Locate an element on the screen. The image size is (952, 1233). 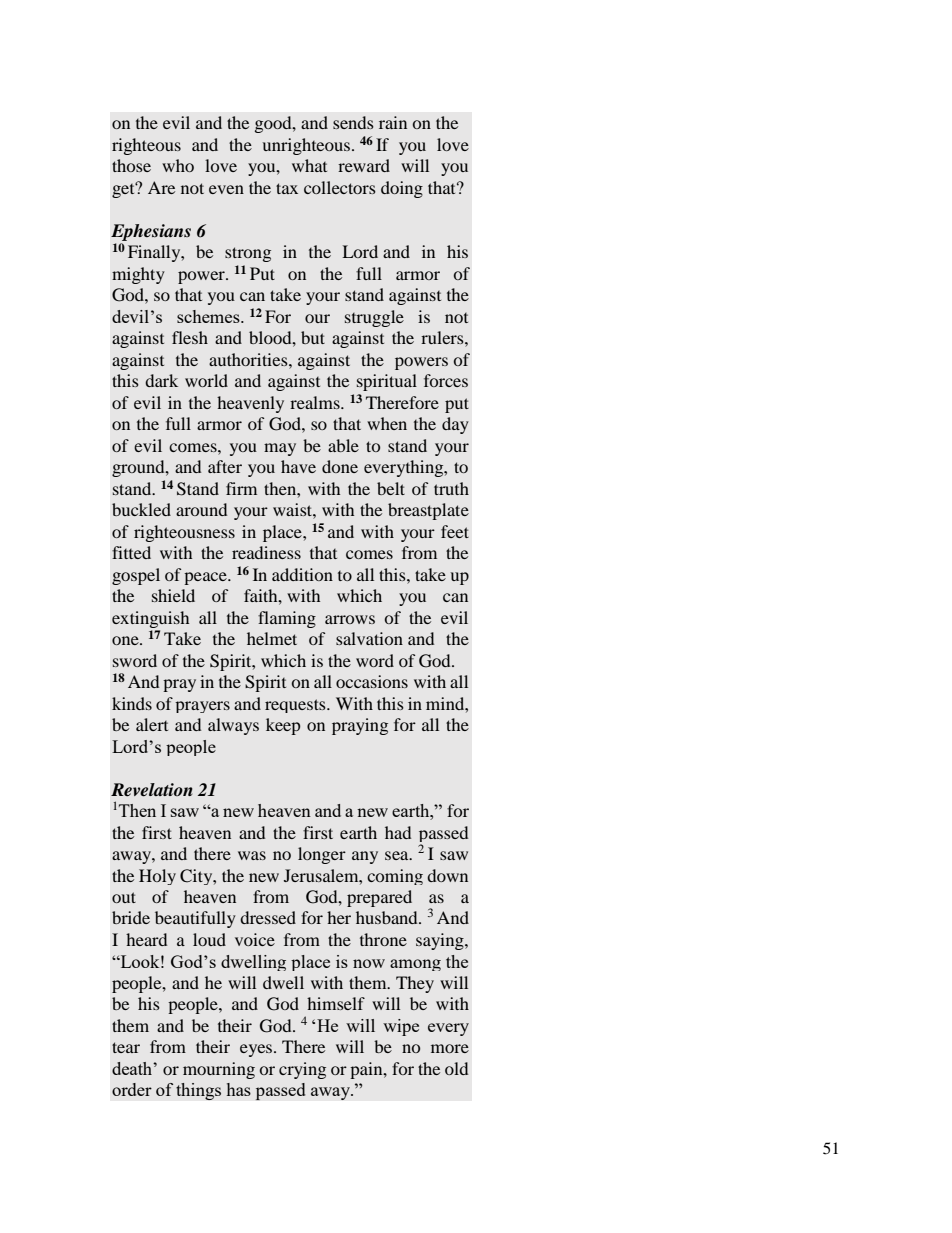
shield is located at coordinates (173, 595).
